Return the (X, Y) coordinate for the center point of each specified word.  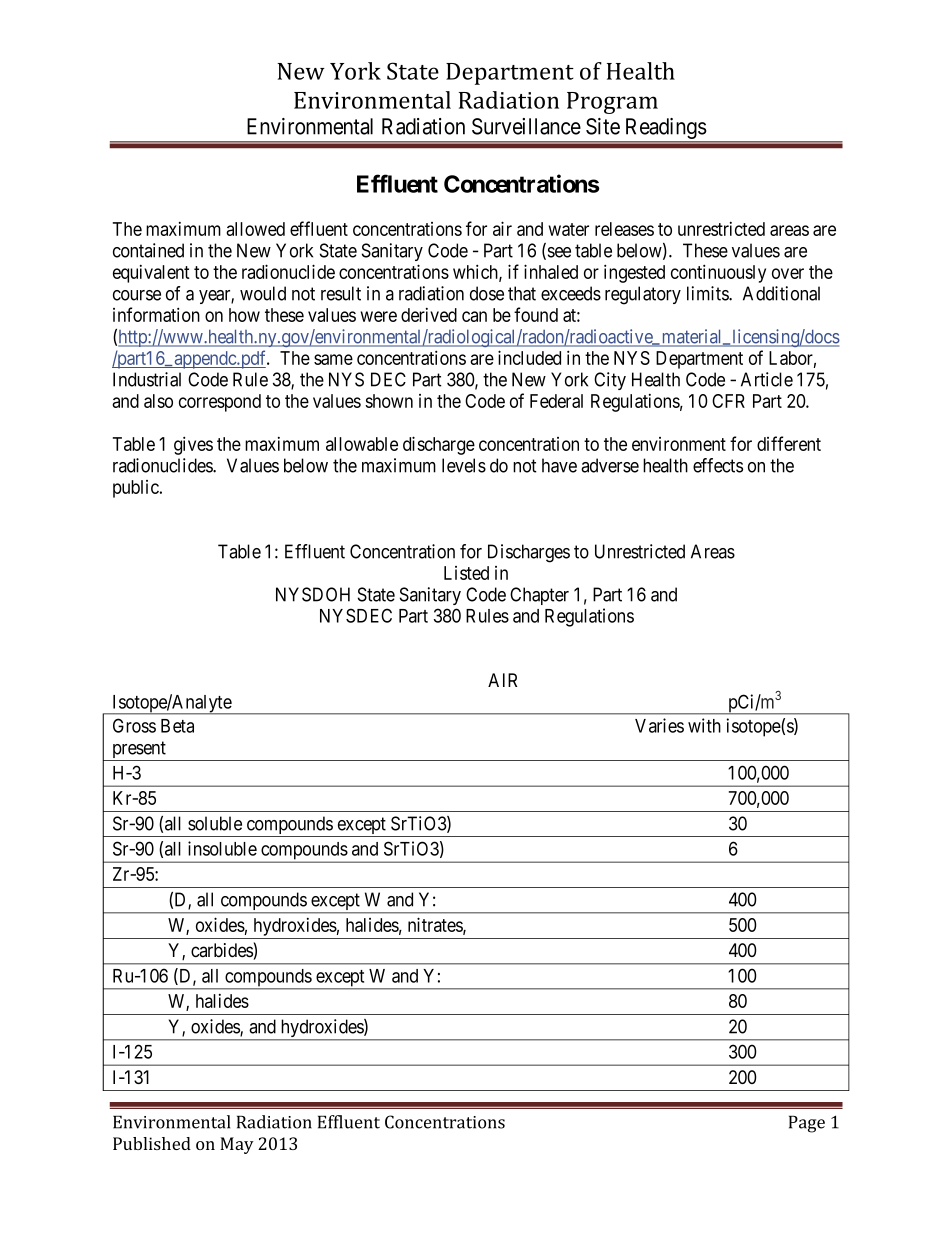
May (237, 1145)
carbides (222, 951)
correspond (220, 403)
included (529, 357)
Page (807, 1124)
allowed (255, 229)
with (704, 725)
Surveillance (526, 126)
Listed (466, 573)
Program (612, 103)
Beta (177, 726)
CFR (728, 401)
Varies (659, 725)
